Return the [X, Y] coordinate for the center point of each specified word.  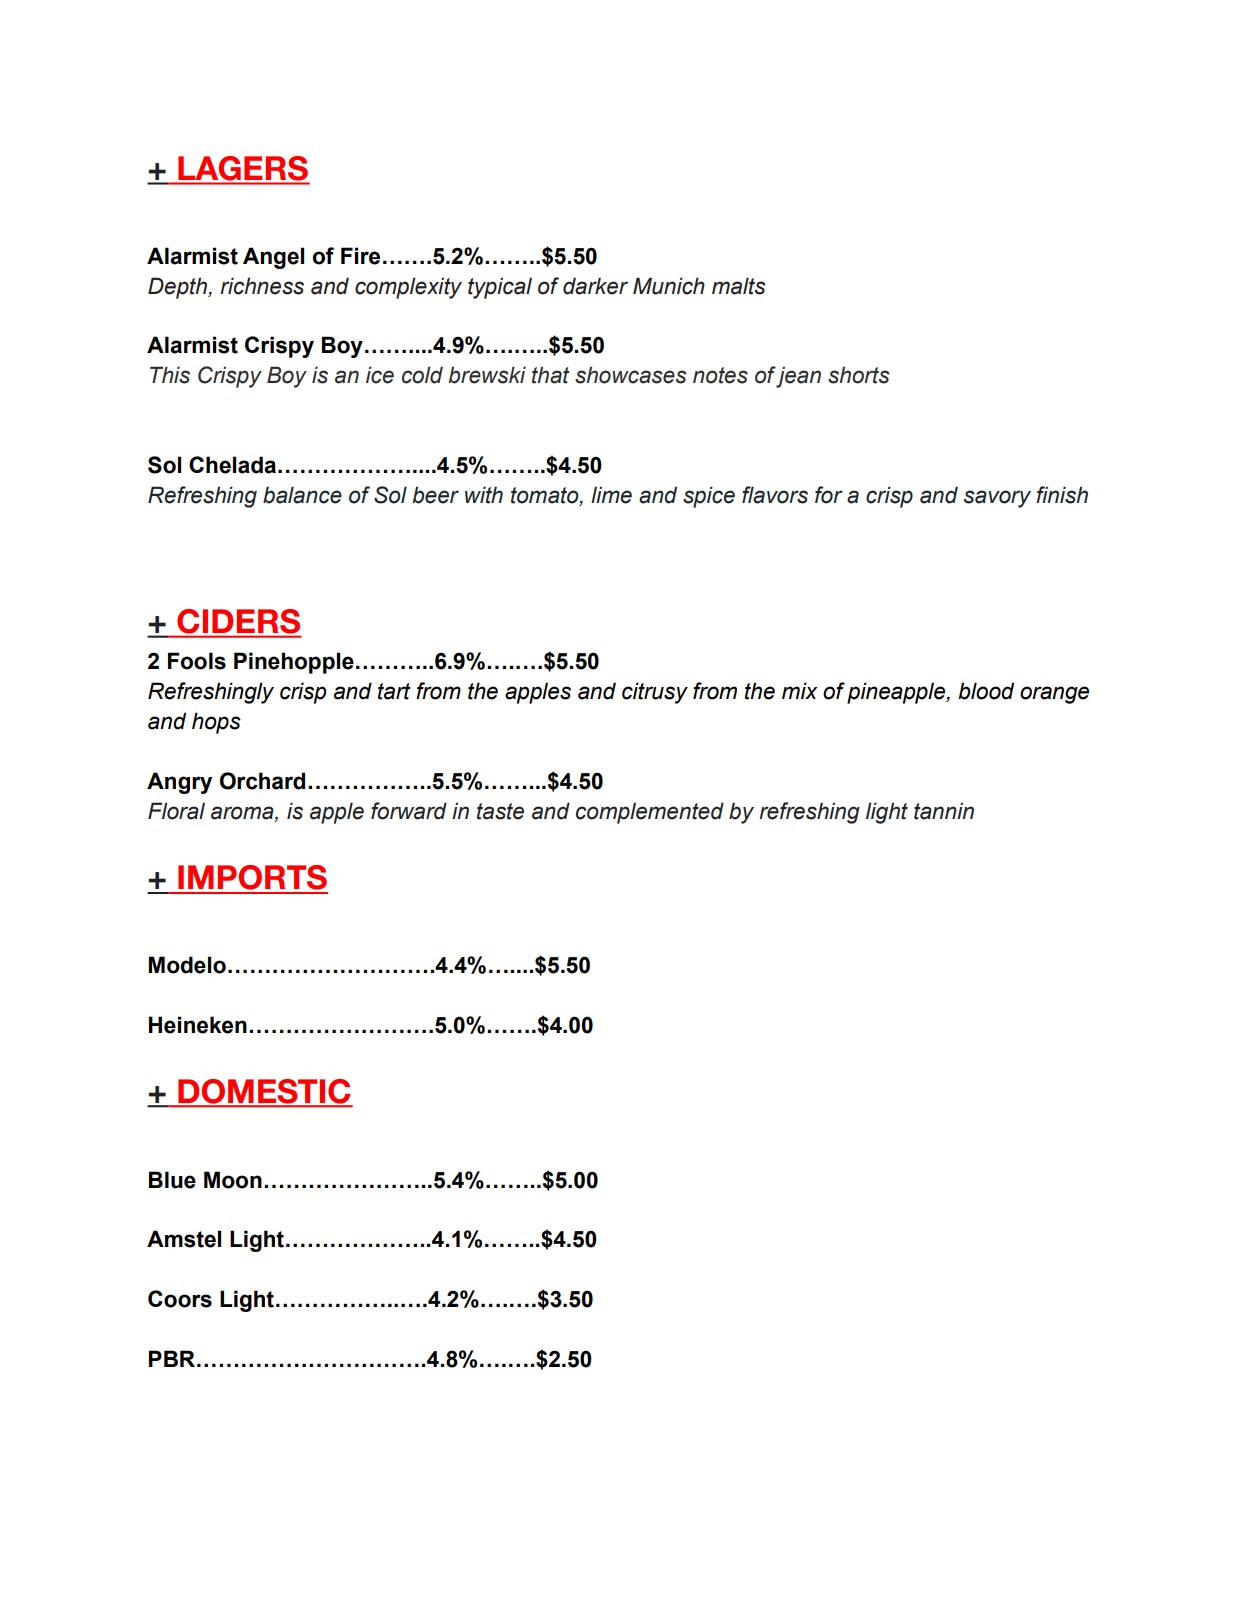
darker [595, 286]
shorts [859, 375]
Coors [180, 1299]
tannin [944, 811]
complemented [650, 813]
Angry [179, 783]
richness [262, 286]
